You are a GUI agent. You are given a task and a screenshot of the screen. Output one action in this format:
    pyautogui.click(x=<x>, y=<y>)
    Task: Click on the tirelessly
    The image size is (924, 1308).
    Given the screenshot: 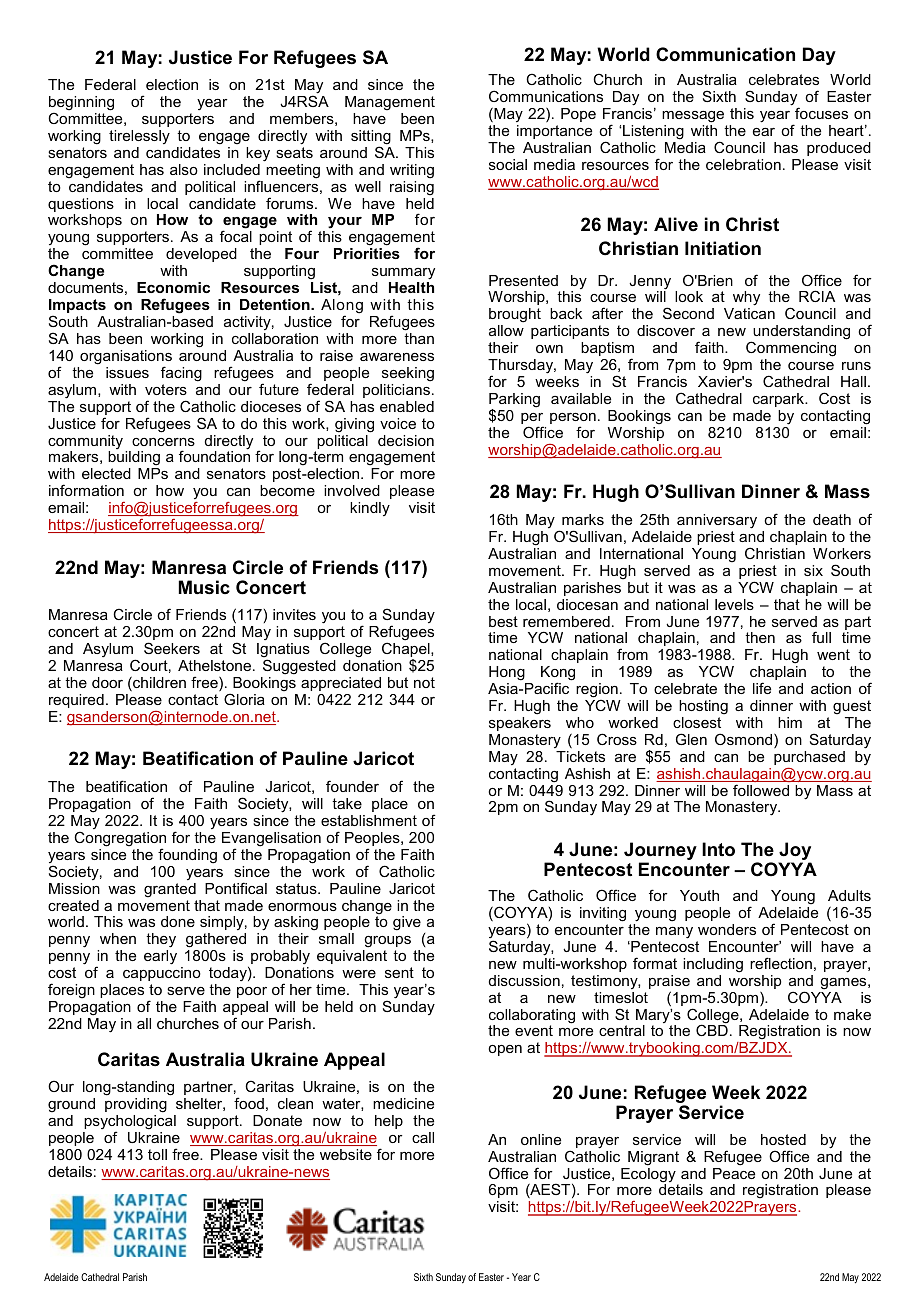 What is the action you would take?
    pyautogui.click(x=139, y=137)
